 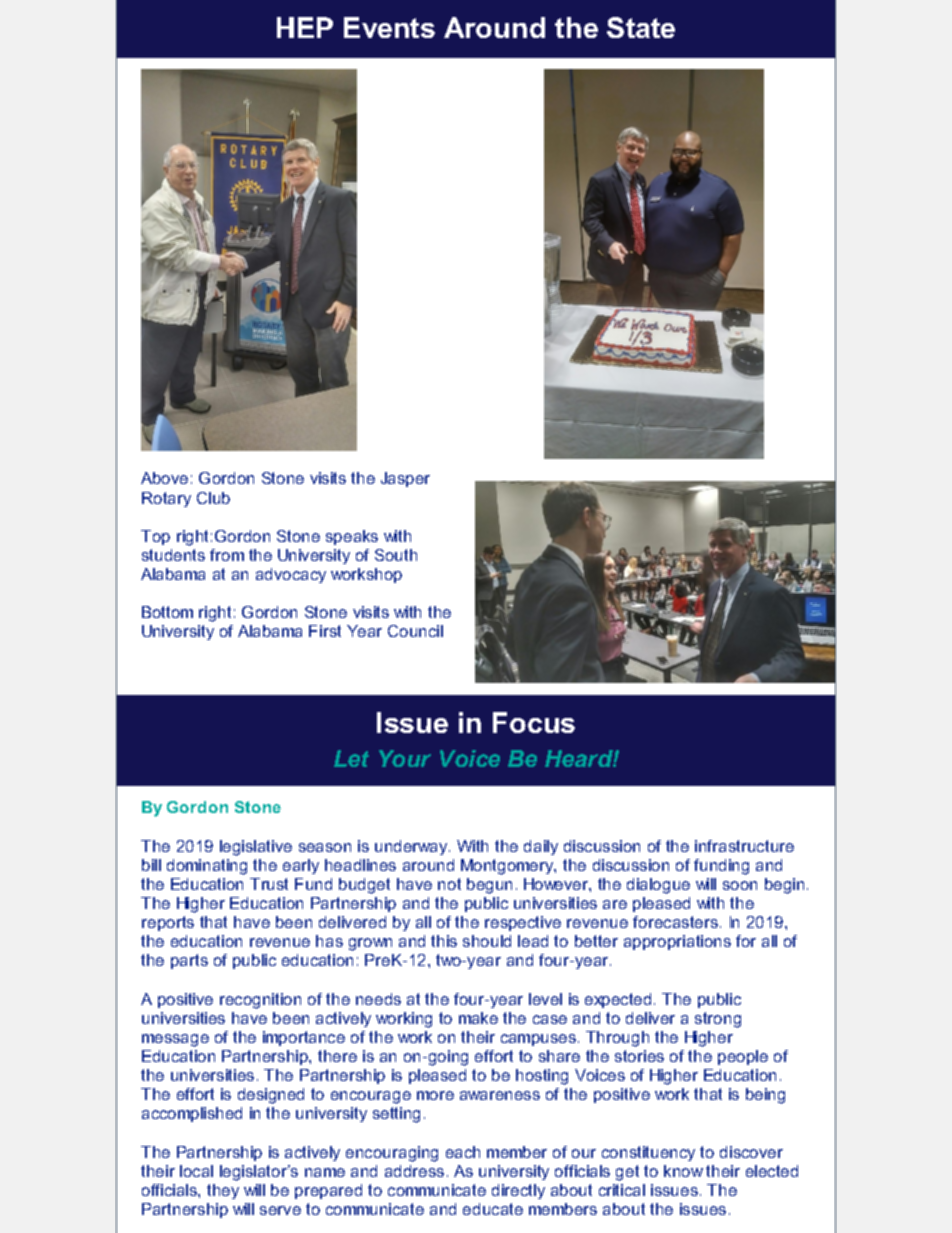 What do you see at coordinates (351, 758) in the screenshot?
I see `Let` at bounding box center [351, 758].
